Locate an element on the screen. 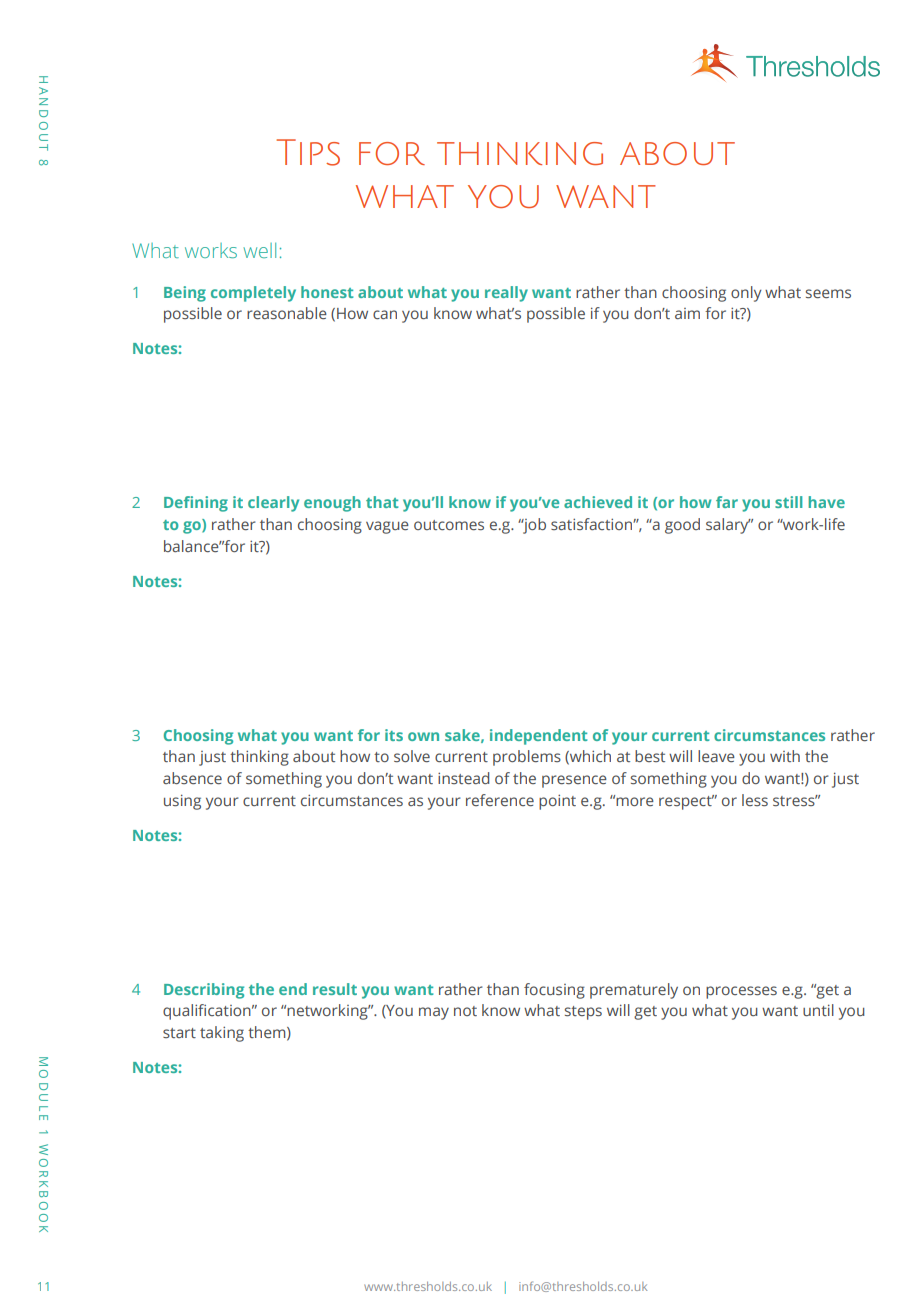 Image resolution: width=924 pixels, height=1308 pixels. can is located at coordinates (385, 314).
